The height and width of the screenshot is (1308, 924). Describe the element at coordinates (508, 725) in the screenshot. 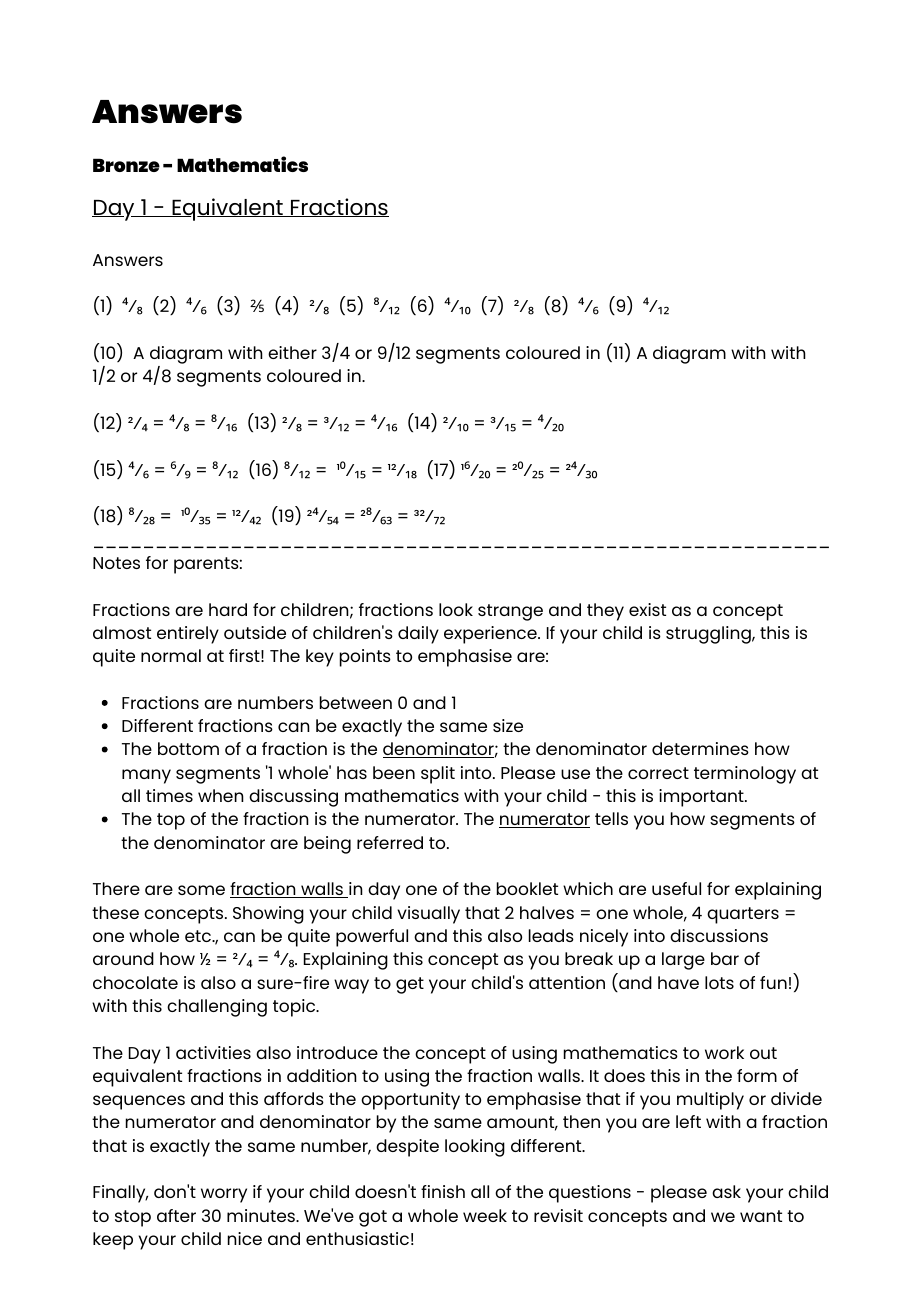

I see `size` at that location.
